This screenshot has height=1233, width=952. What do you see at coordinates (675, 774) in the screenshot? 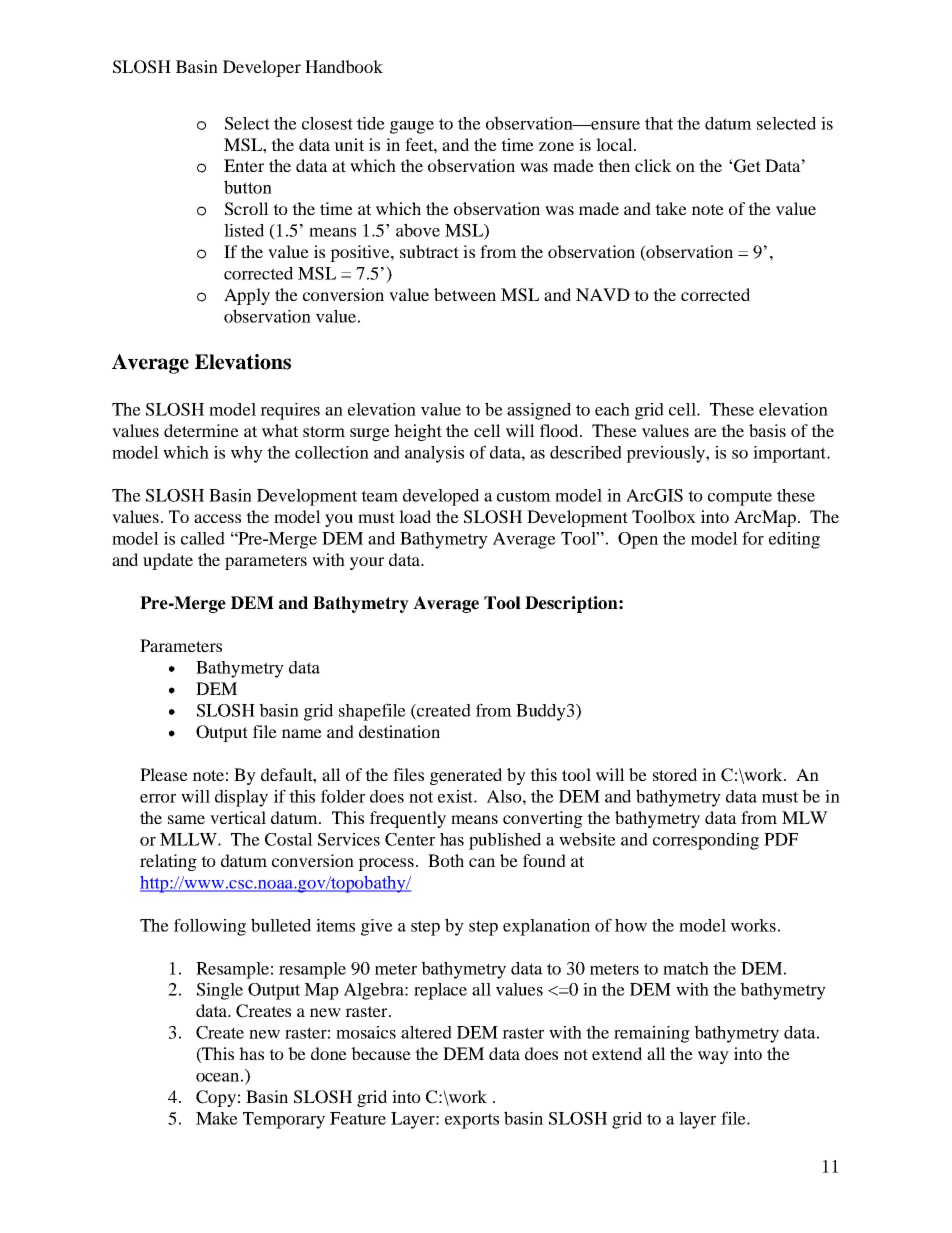
I see `stored` at bounding box center [675, 774].
